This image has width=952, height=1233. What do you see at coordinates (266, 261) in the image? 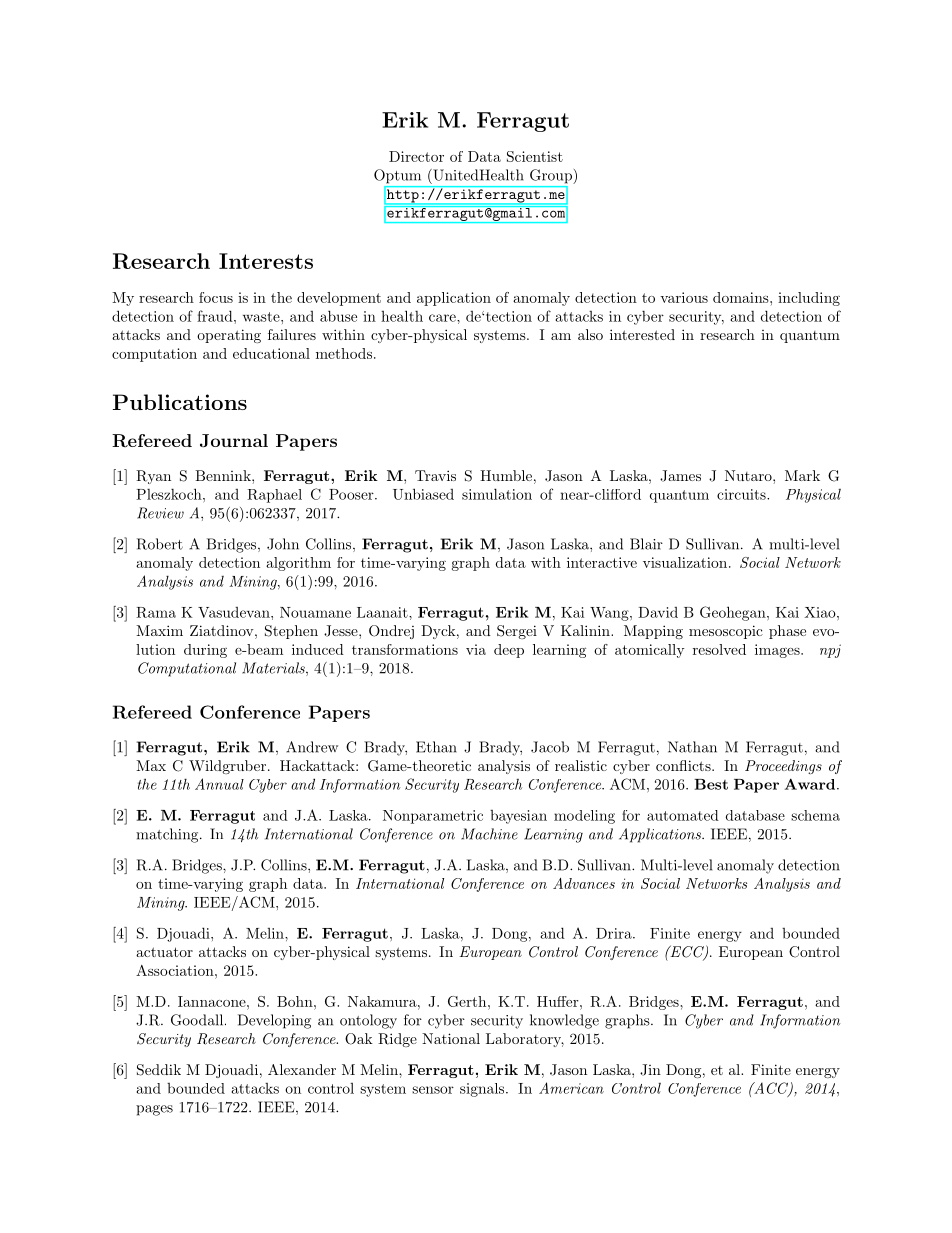
I see `Interests` at bounding box center [266, 261].
